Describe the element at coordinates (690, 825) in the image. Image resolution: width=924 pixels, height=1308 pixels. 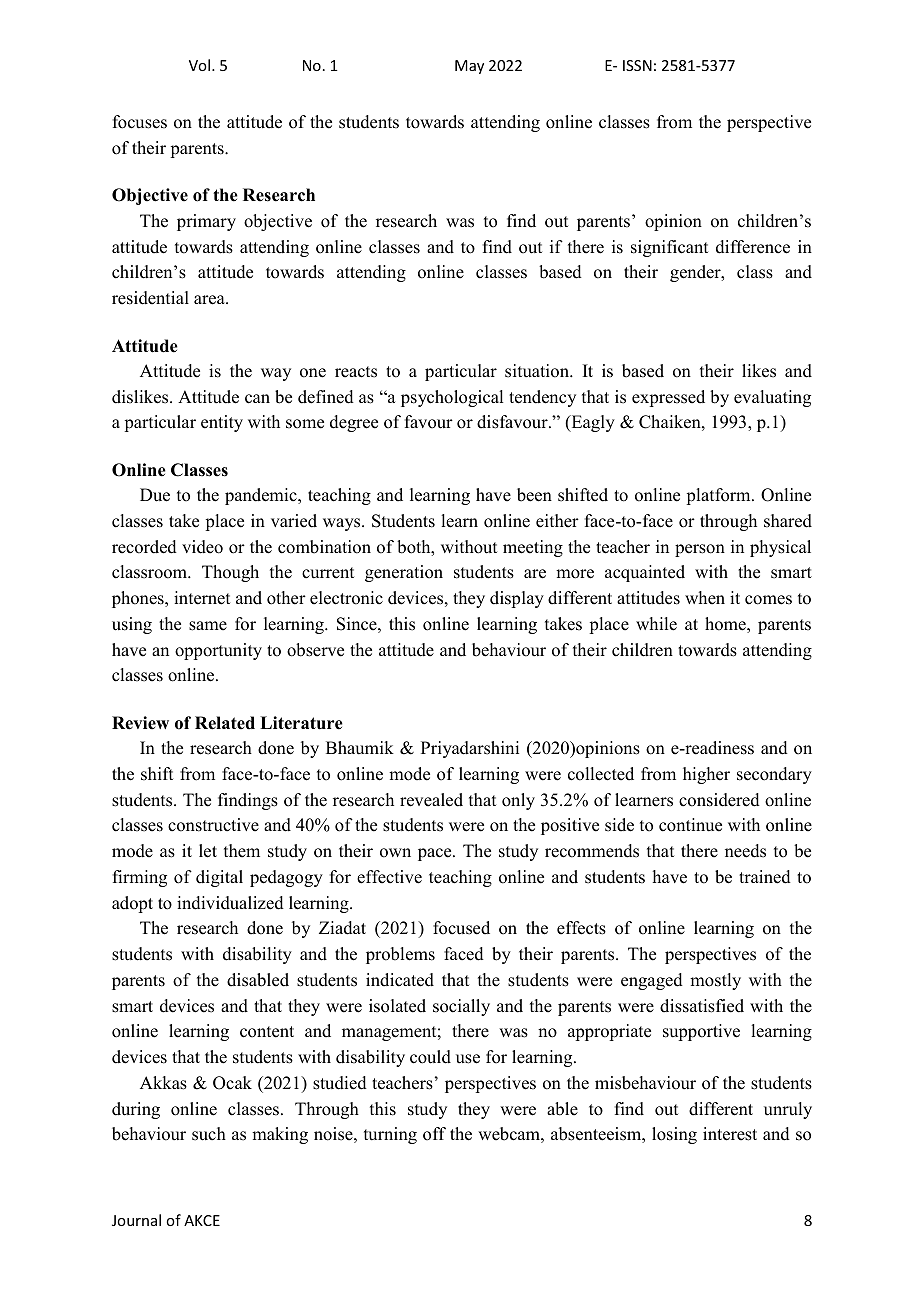
I see `continue` at that location.
